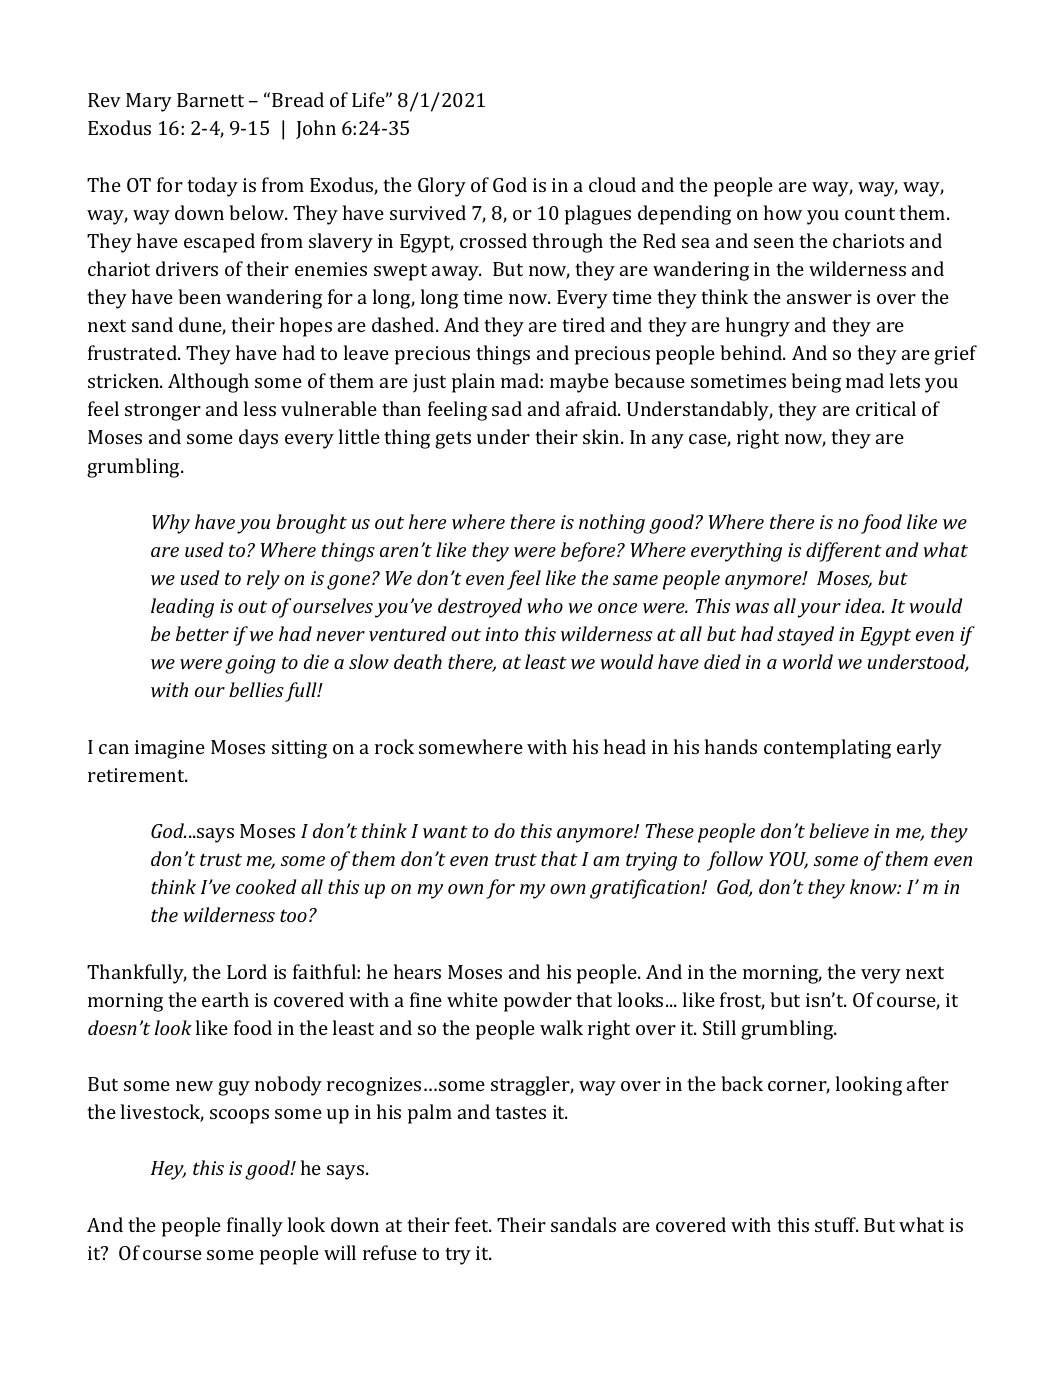 This screenshot has height=1376, width=1064. I want to click on going, so click(250, 664).
